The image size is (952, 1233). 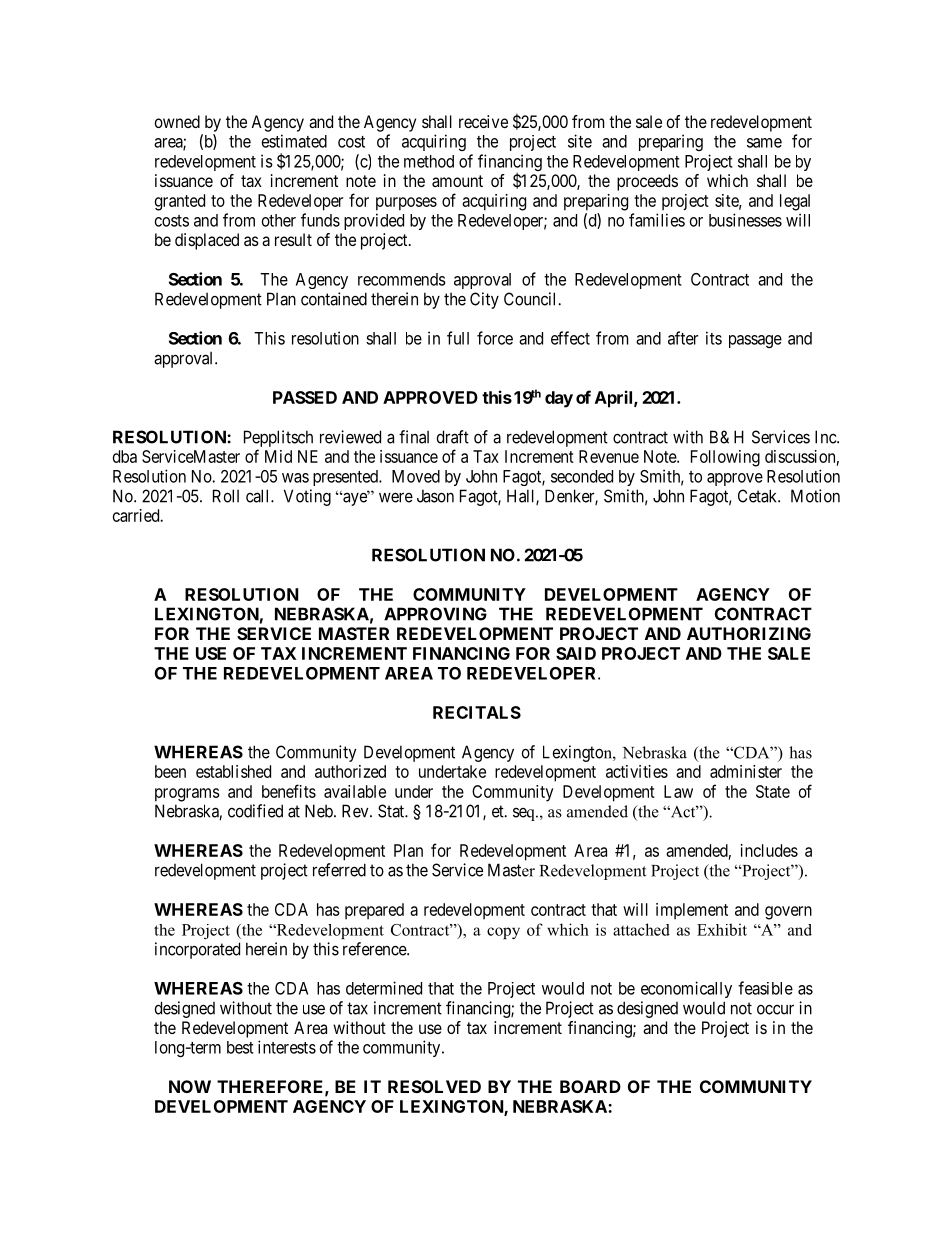 What do you see at coordinates (746, 771) in the page?
I see `administer` at bounding box center [746, 771].
